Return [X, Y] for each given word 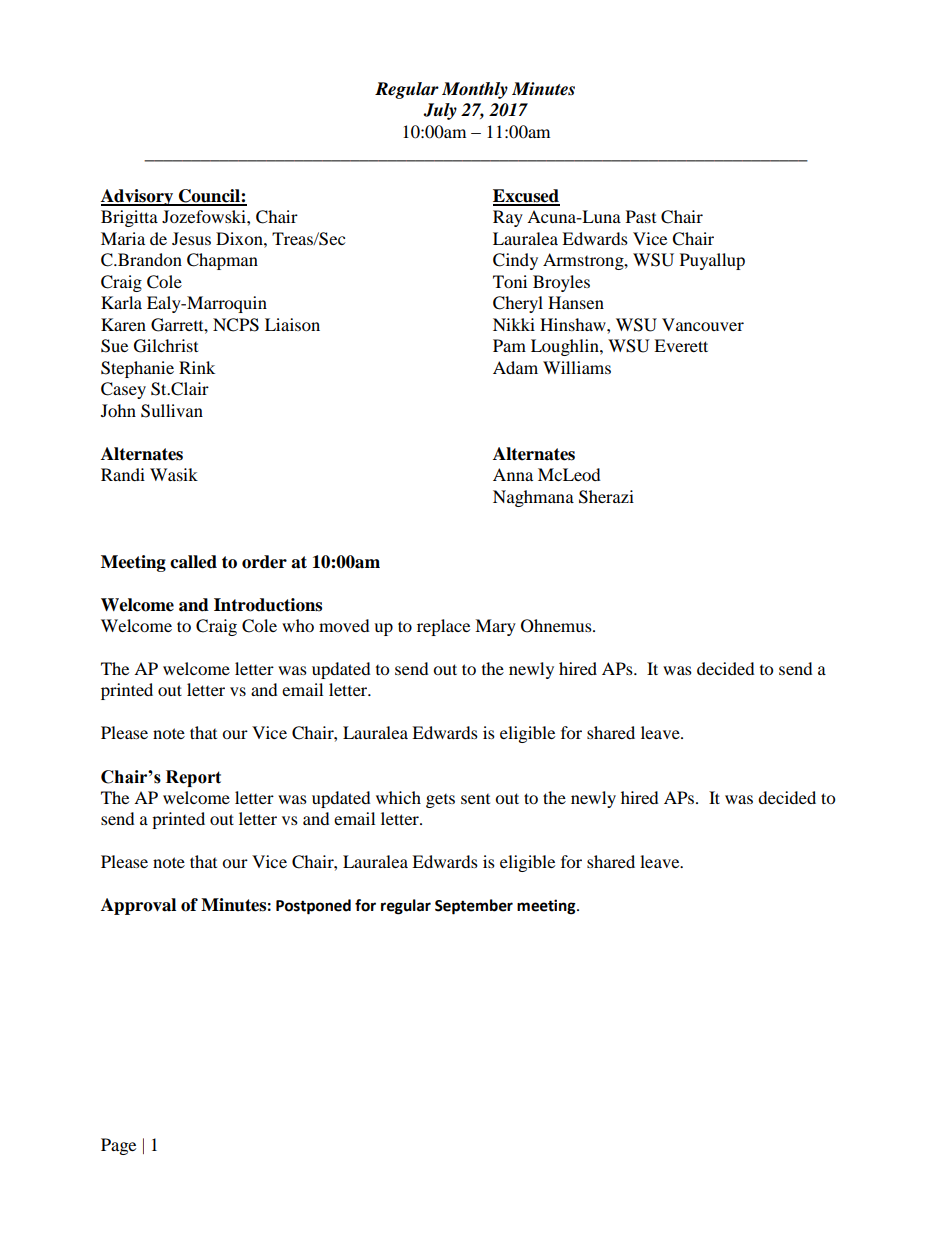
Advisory [138, 197]
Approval [138, 906]
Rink [197, 367]
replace [443, 627]
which [398, 797]
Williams [577, 367]
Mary [495, 627]
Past [641, 216]
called [193, 562]
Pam [509, 345]
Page [118, 1146]
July [440, 111]
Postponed [313, 907]
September [474, 907]
